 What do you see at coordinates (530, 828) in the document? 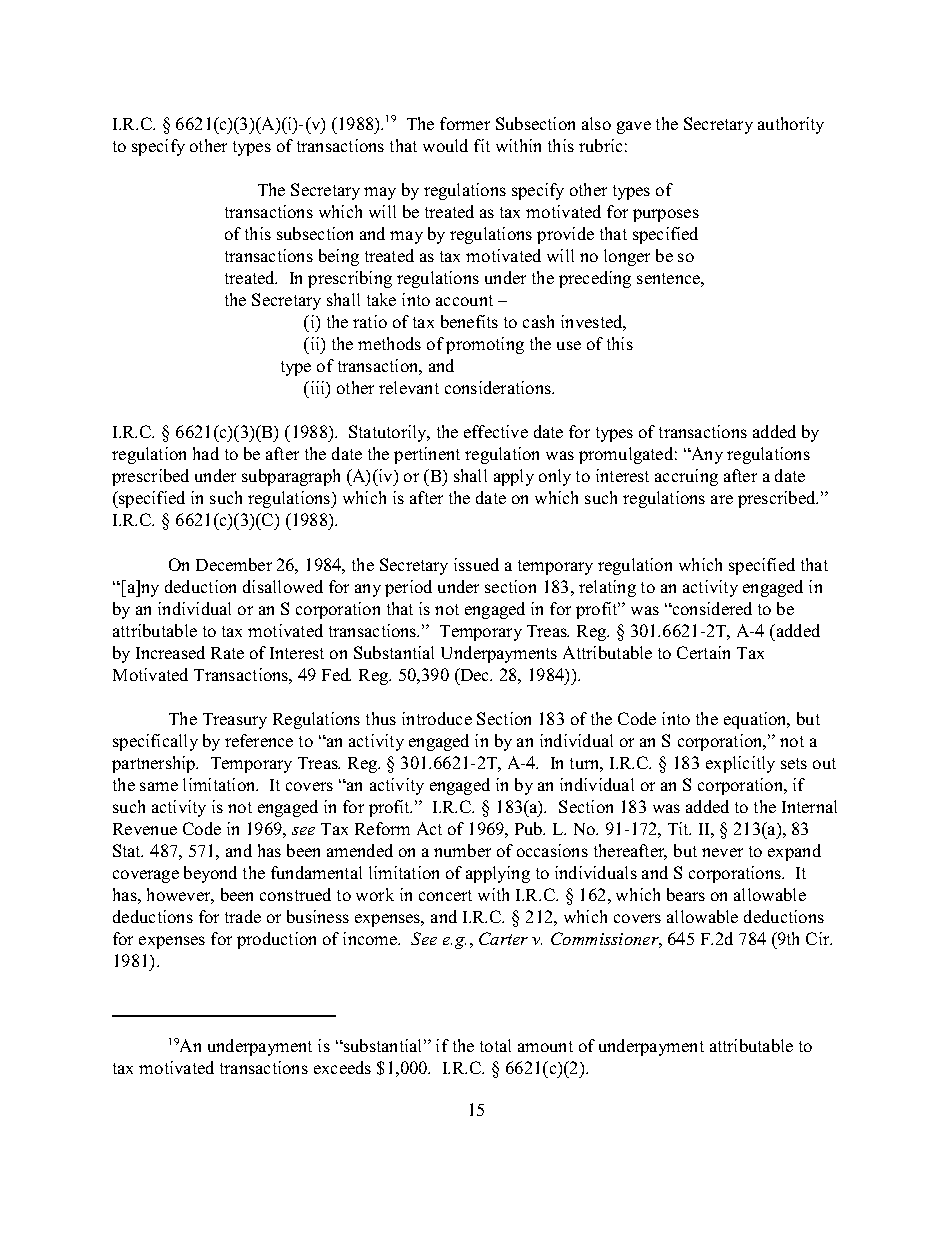
I see `Pub` at bounding box center [530, 828].
